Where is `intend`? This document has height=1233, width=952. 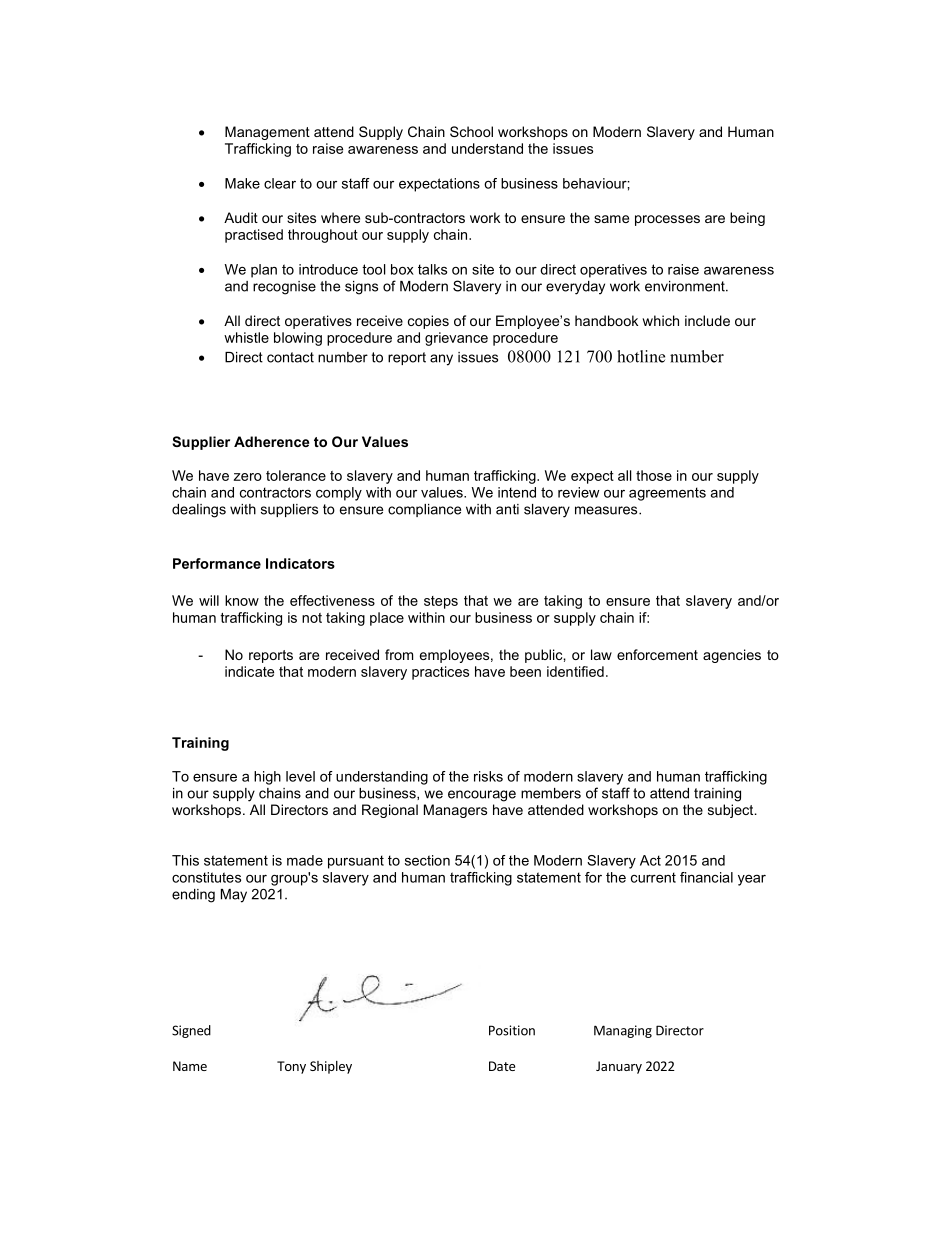
intend is located at coordinates (517, 492).
